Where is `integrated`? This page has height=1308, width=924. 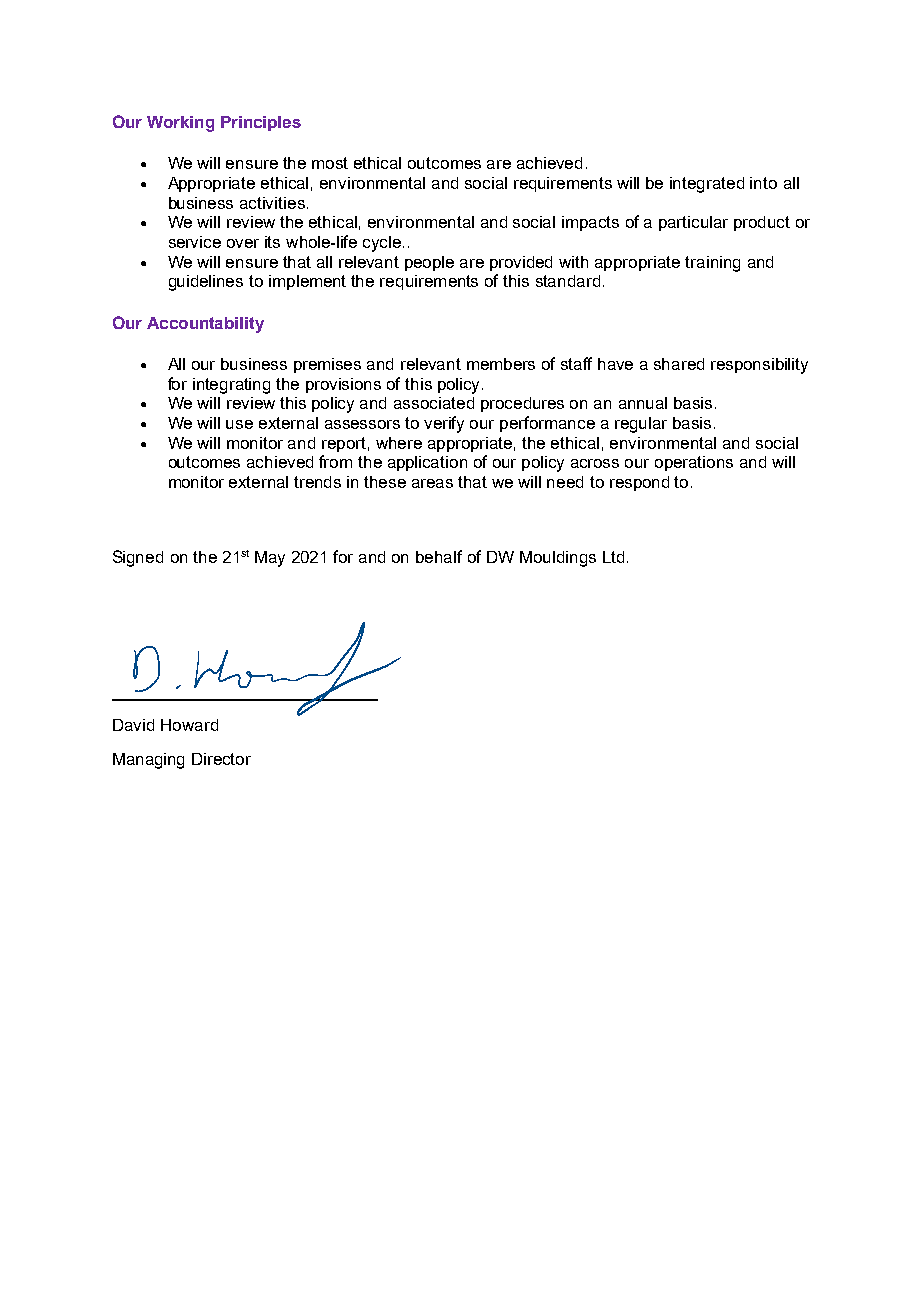
integrated is located at coordinates (707, 185).
